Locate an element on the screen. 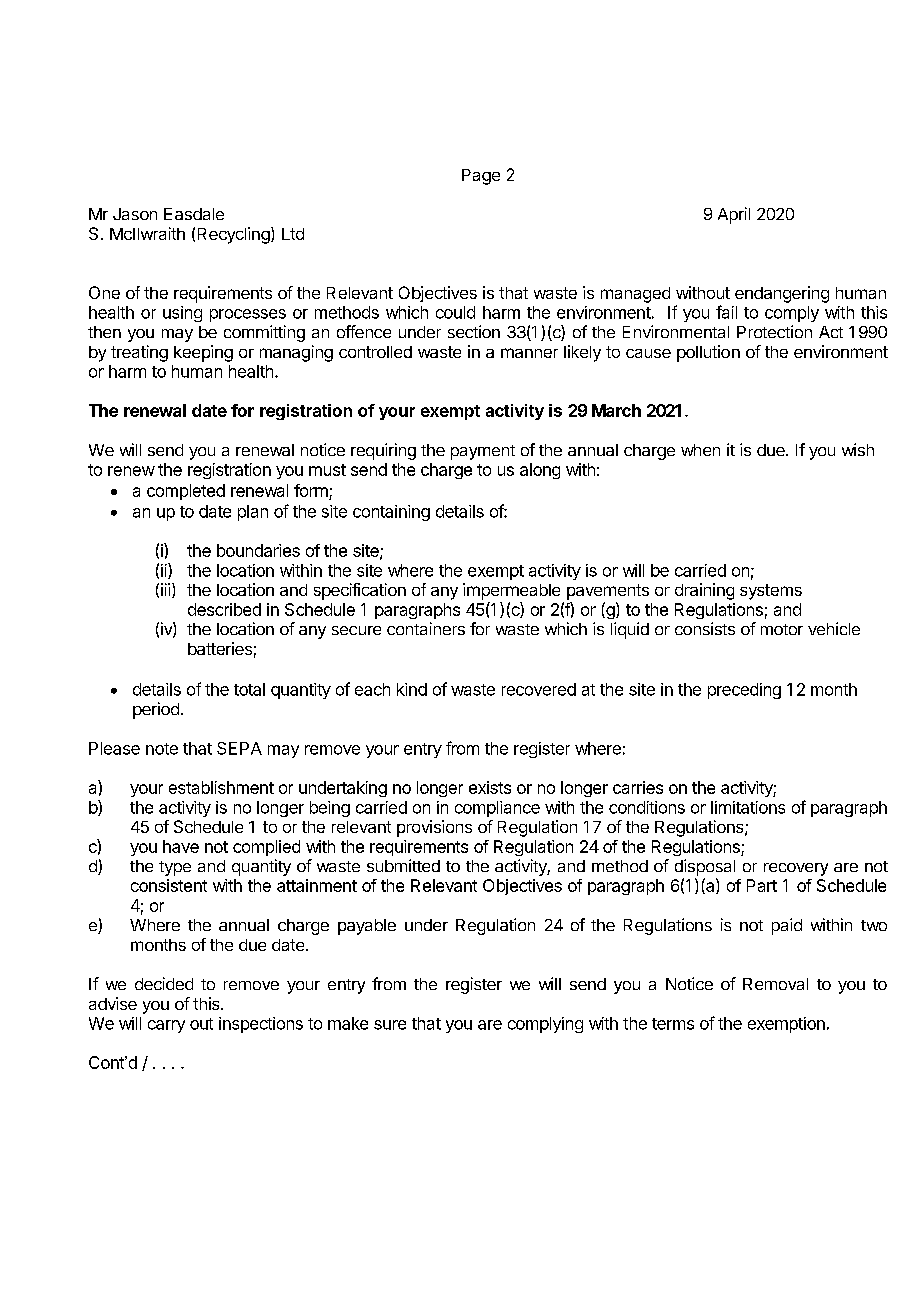 The width and height of the screenshot is (924, 1308). compliance is located at coordinates (497, 809).
